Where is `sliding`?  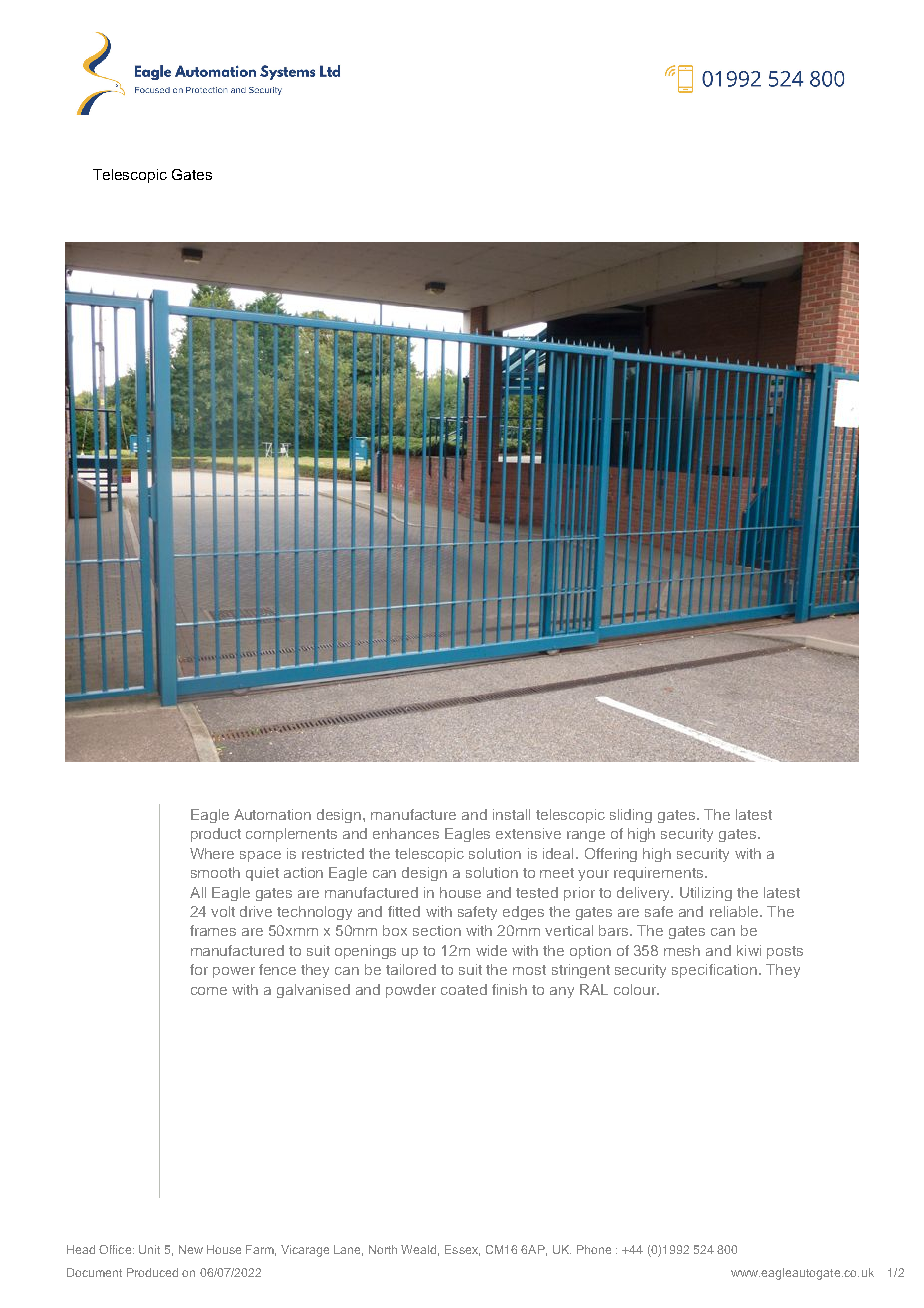 sliding is located at coordinates (631, 816).
